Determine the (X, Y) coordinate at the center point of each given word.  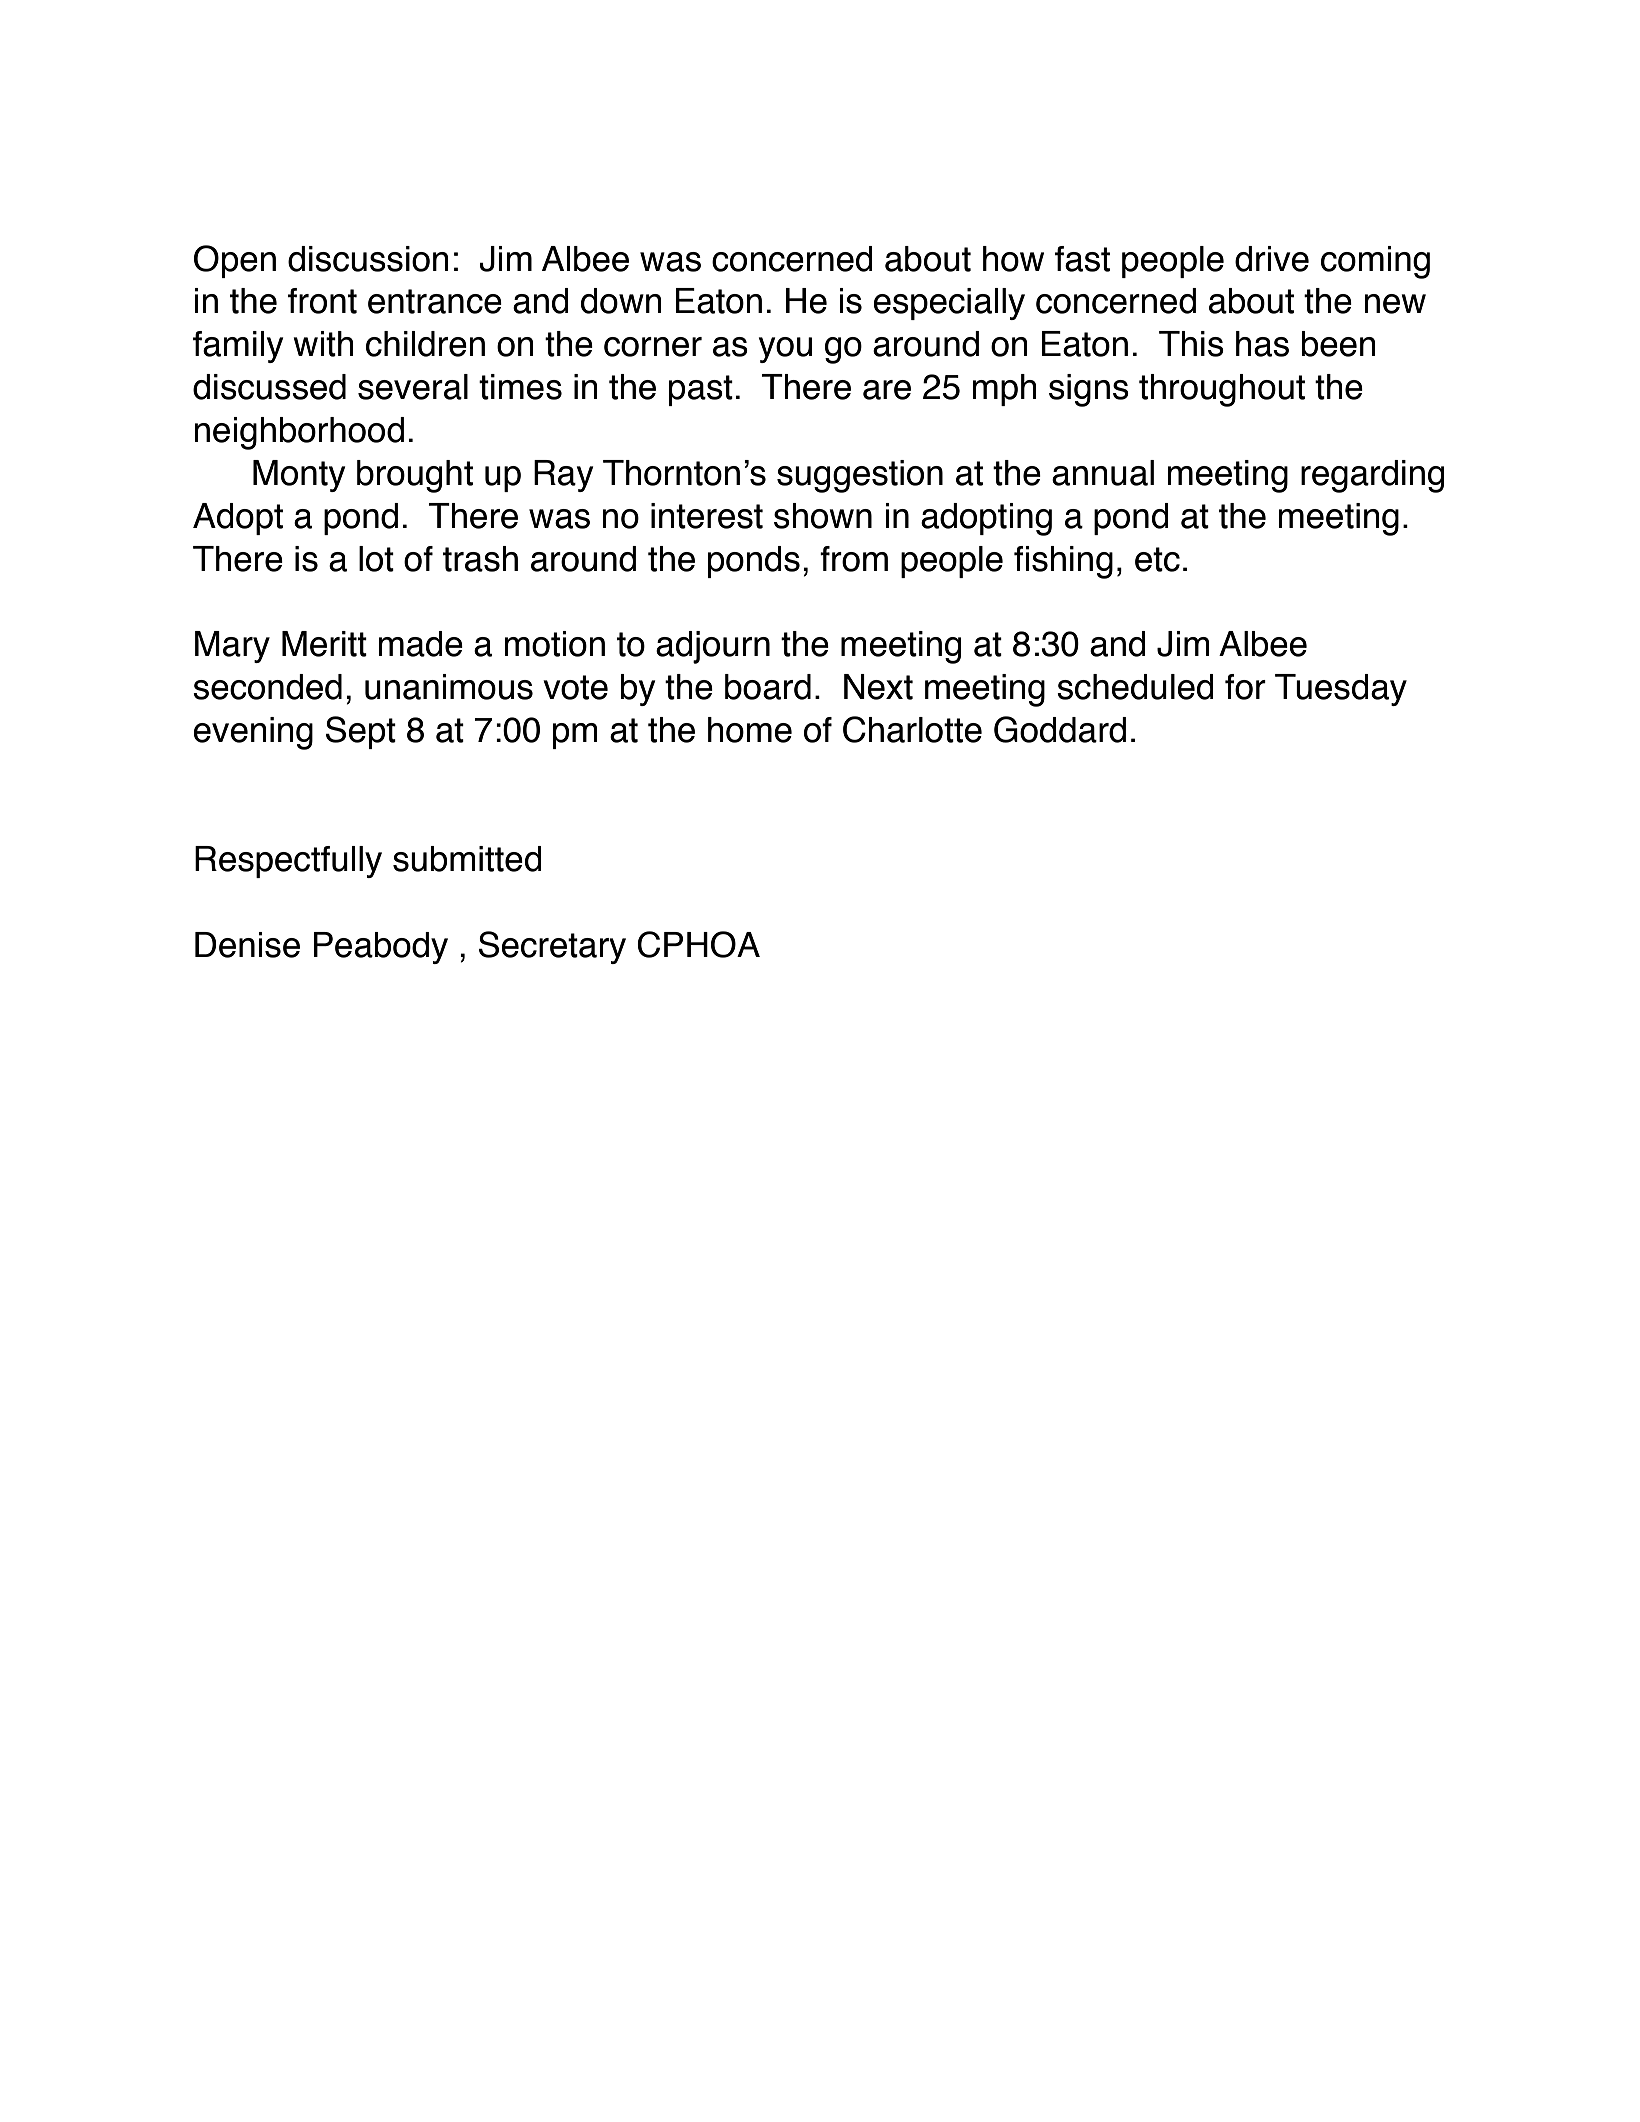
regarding (1372, 476)
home (750, 730)
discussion (368, 259)
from (854, 559)
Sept (361, 732)
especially (949, 304)
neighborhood (299, 433)
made (420, 644)
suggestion (860, 476)
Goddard (1060, 729)
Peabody (381, 948)
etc (1157, 559)
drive (1272, 259)
